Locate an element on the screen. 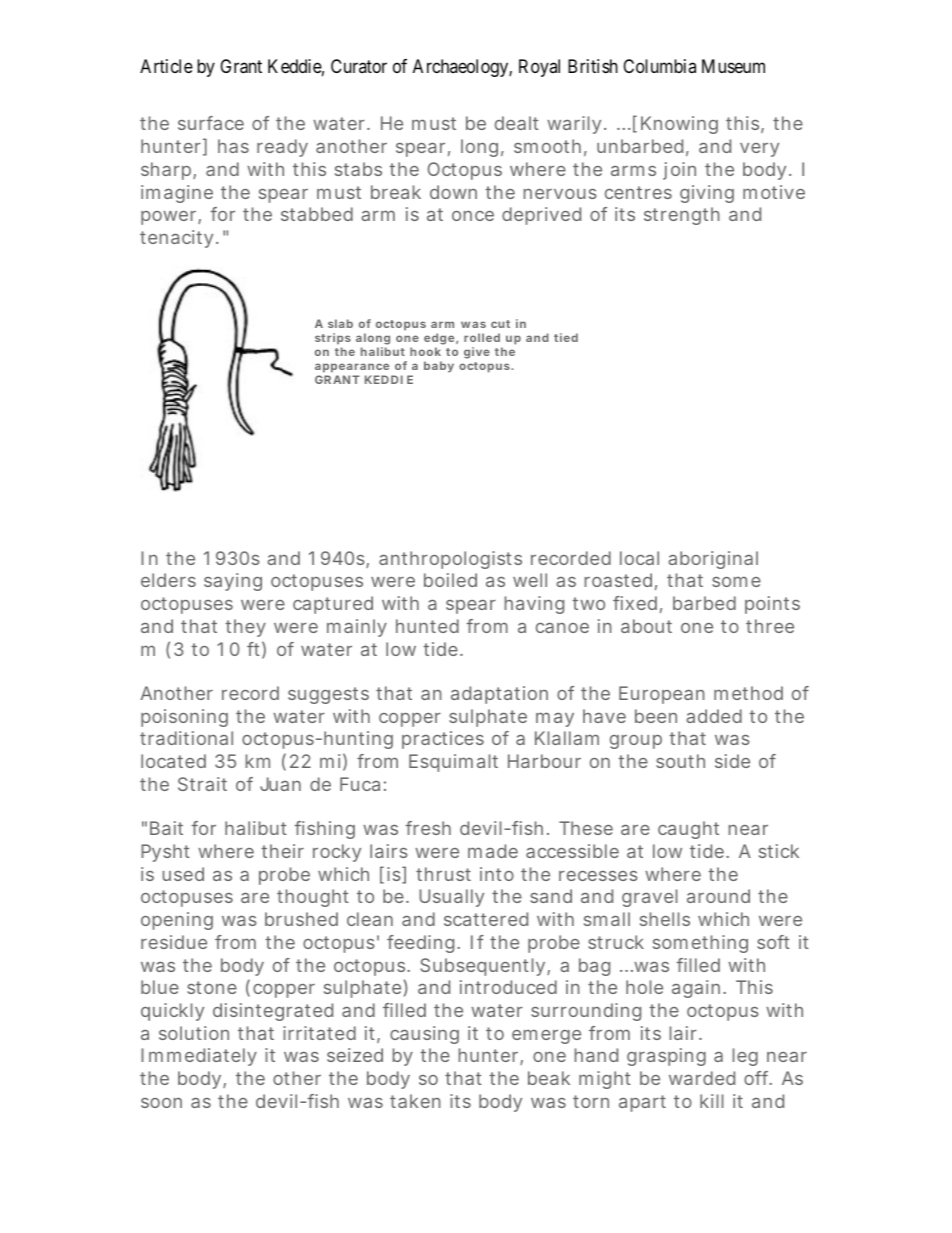 Image resolution: width=952 pixels, height=1233 pixels. practices is located at coordinates (443, 740).
